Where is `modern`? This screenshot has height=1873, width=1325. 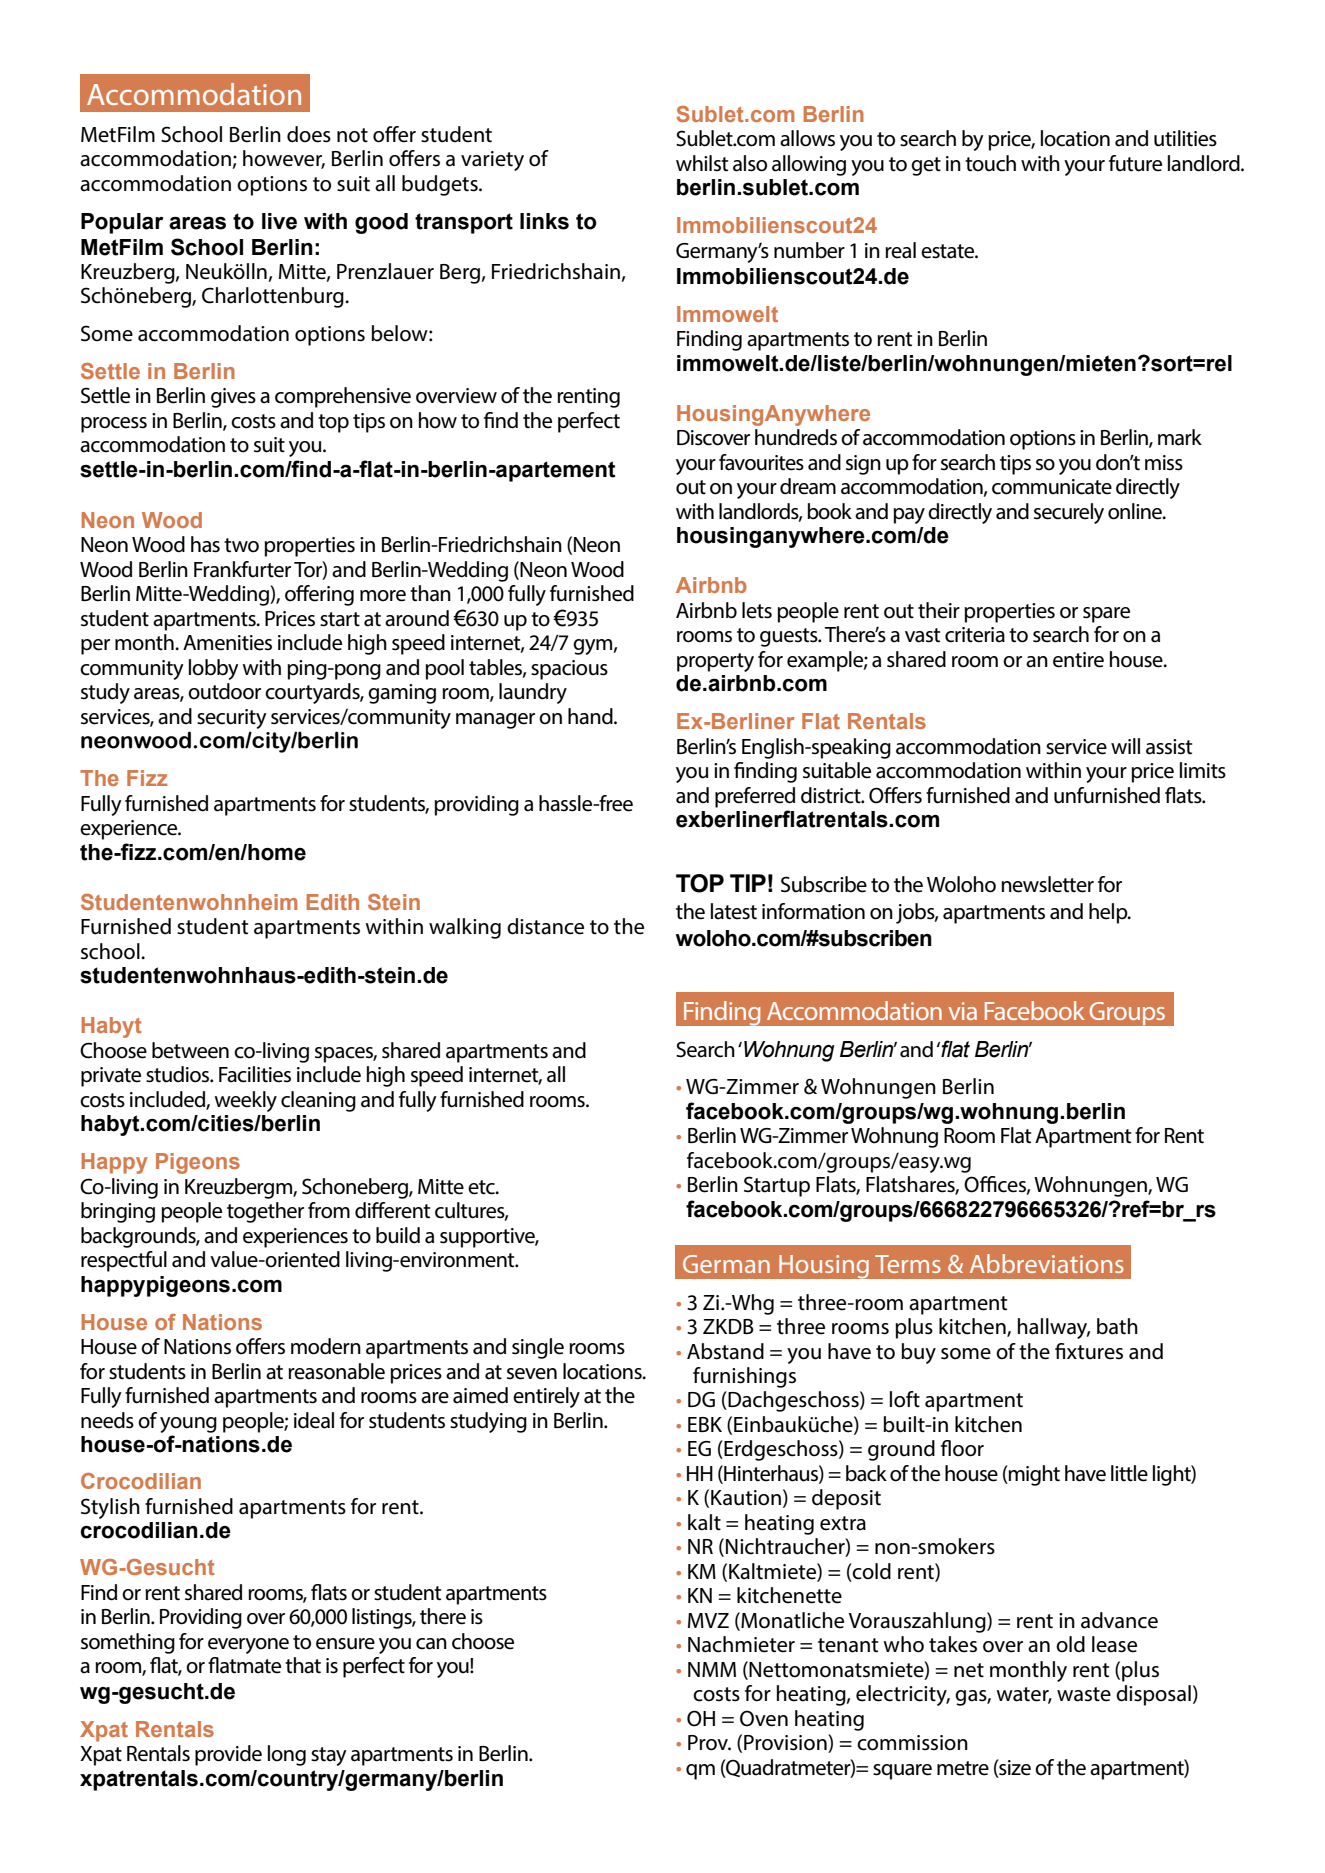 modern is located at coordinates (326, 1346).
